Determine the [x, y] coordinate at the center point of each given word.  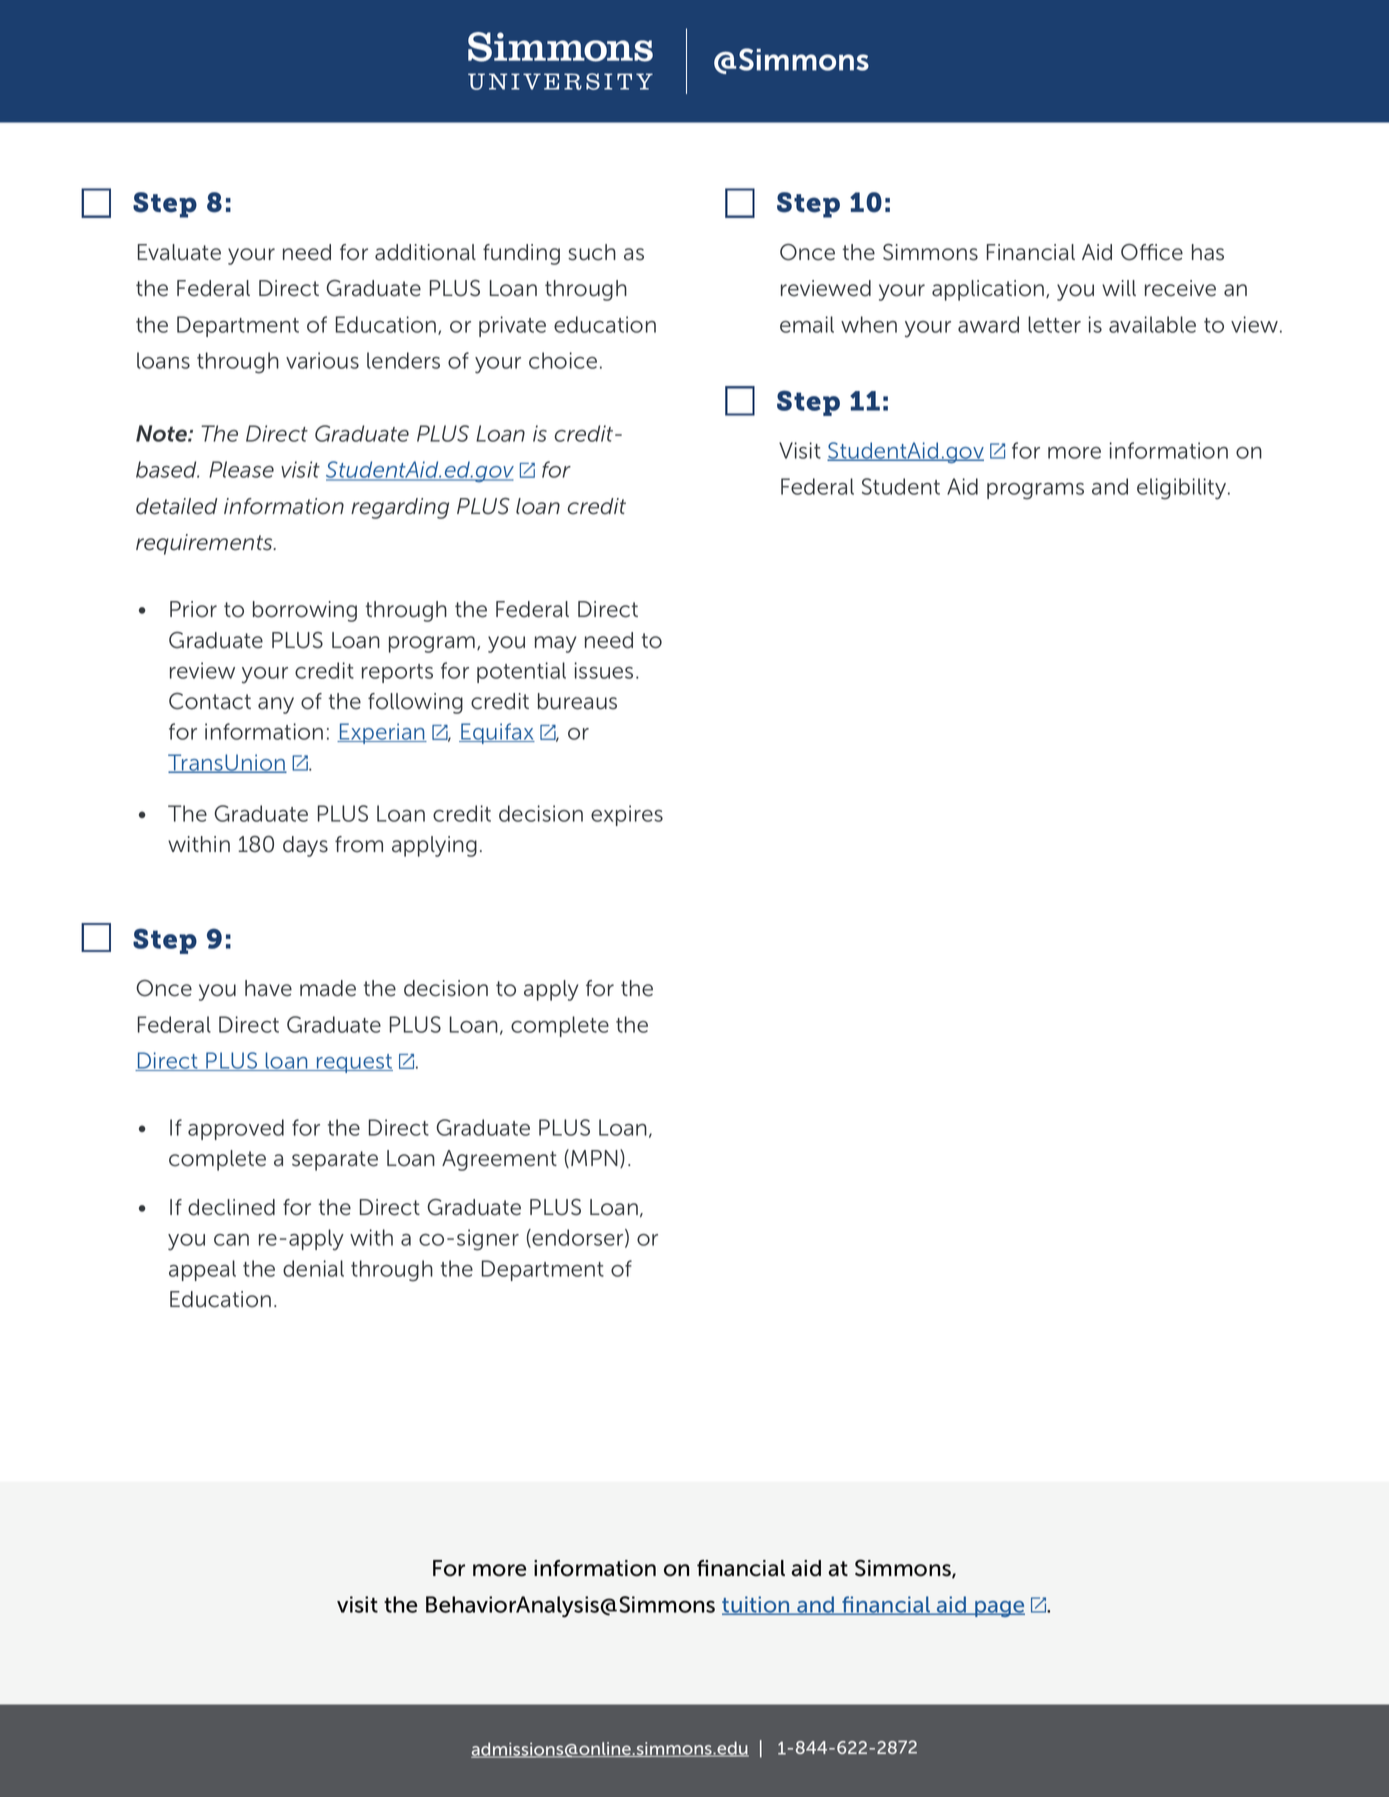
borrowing [305, 611]
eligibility [1183, 489]
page [999, 1609]
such [592, 252]
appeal [202, 1270]
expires [627, 815]
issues [604, 670]
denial [313, 1268]
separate [335, 1161]
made [328, 988]
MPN [594, 1158]
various [322, 360]
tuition [757, 1605]
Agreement [499, 1160]
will [1119, 288]
